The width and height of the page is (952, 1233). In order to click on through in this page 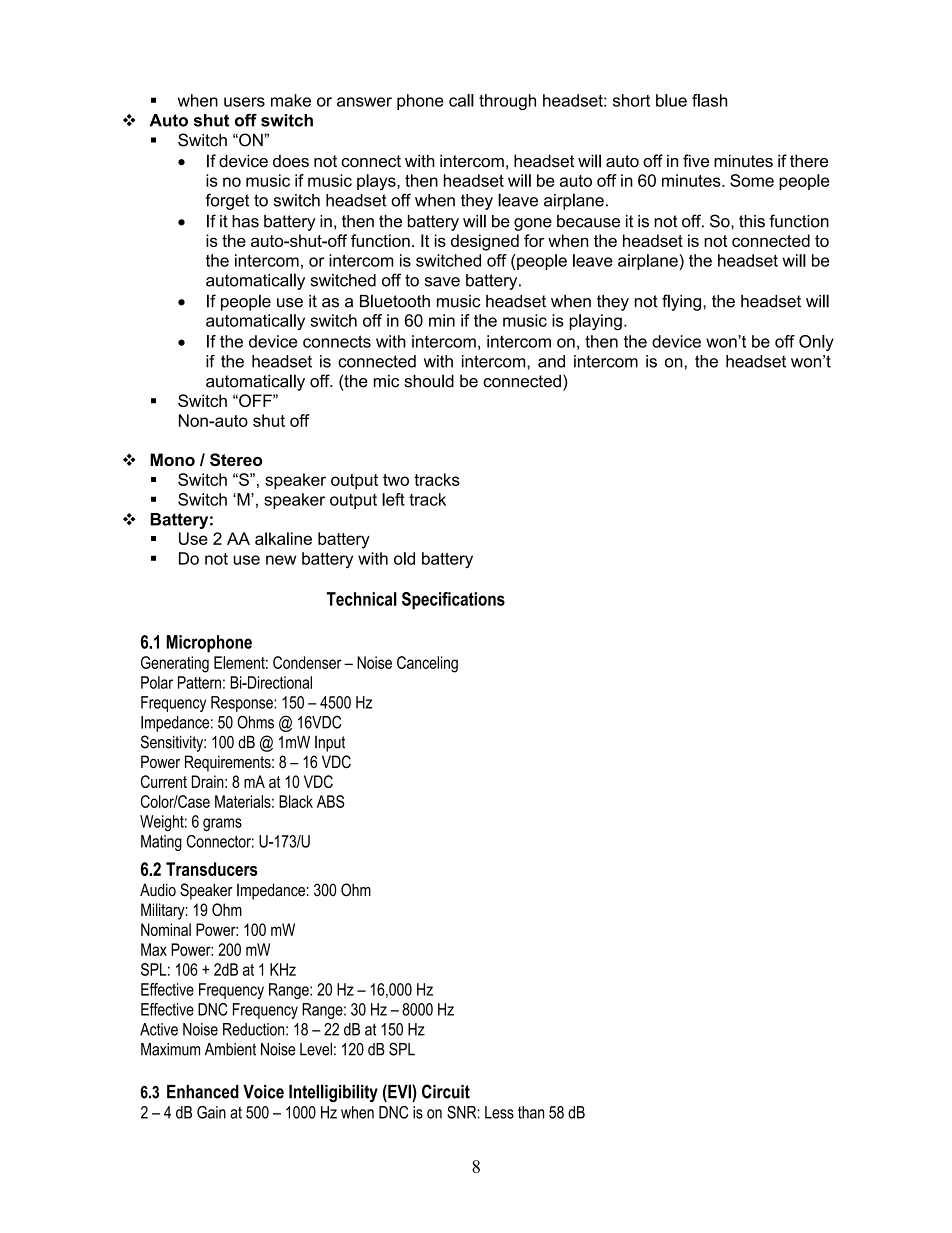, I will do `click(507, 102)`.
